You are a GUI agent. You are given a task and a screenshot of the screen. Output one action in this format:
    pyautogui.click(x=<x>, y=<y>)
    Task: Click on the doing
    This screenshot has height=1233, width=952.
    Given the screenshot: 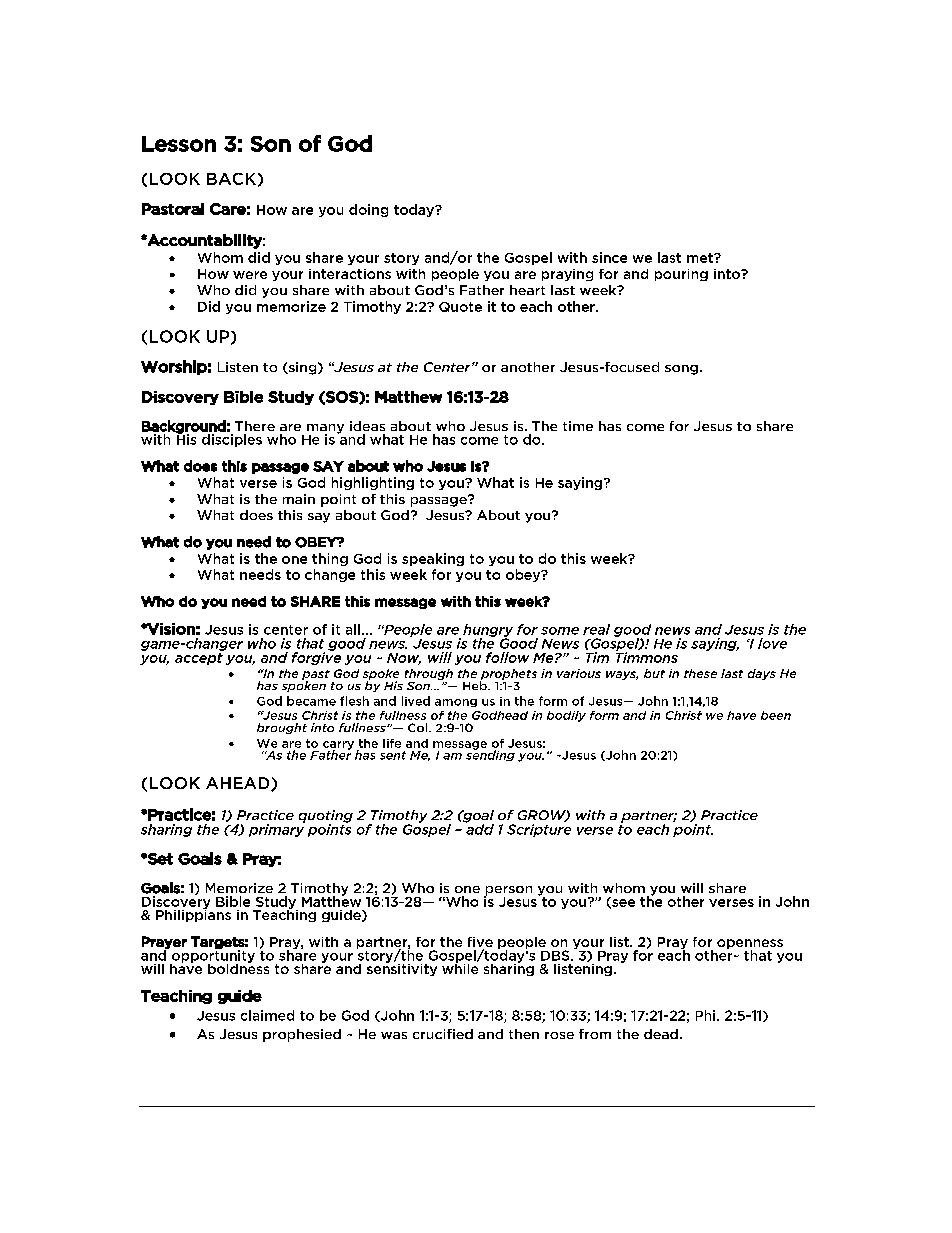 What is the action you would take?
    pyautogui.click(x=368, y=210)
